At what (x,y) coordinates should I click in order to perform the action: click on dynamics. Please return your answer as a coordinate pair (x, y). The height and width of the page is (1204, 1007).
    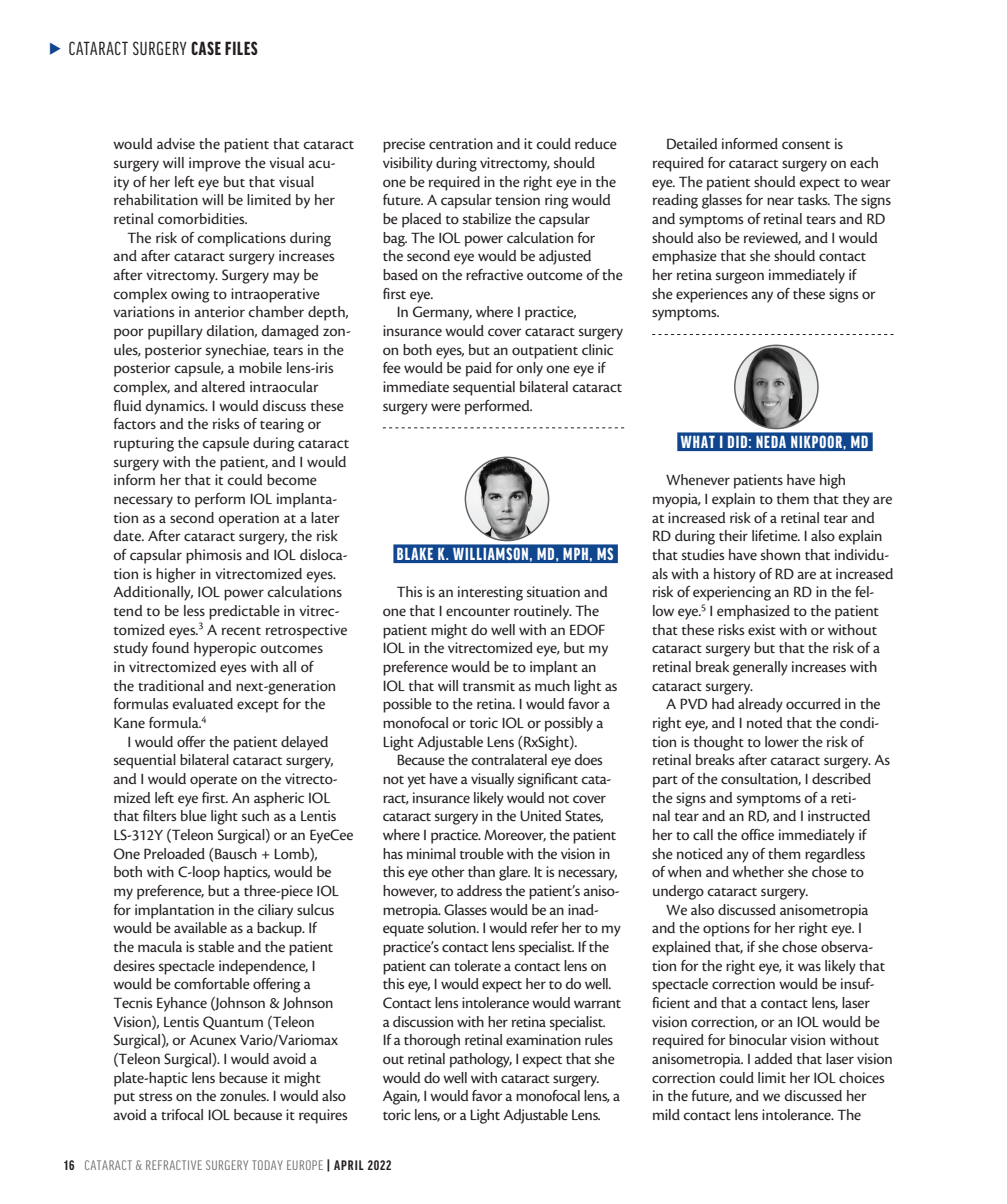
    Looking at the image, I should click on (176, 407).
